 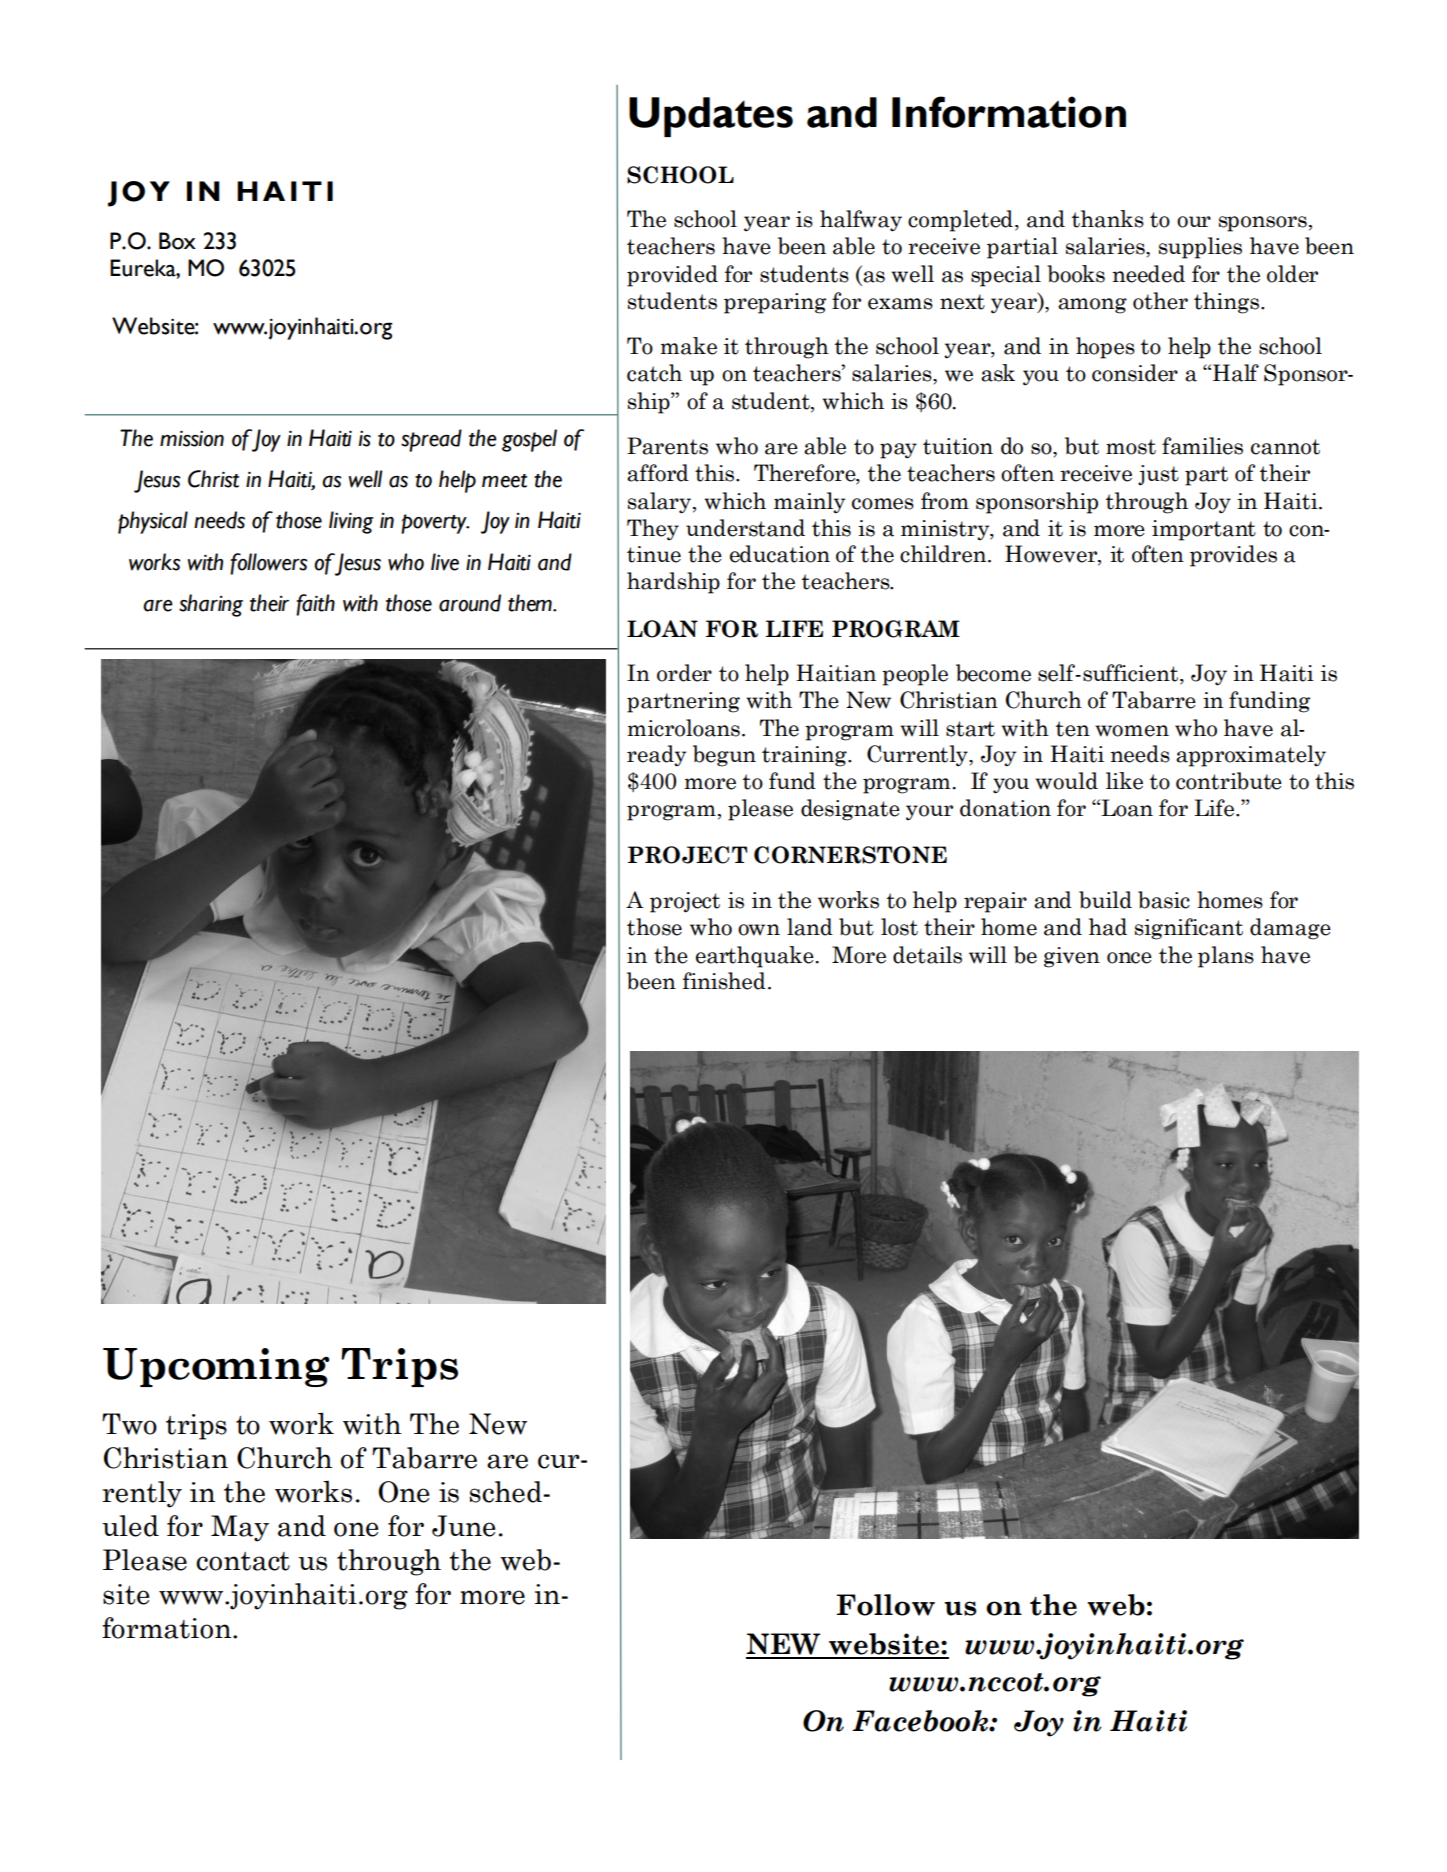 What do you see at coordinates (1129, 958) in the screenshot?
I see `once` at bounding box center [1129, 958].
